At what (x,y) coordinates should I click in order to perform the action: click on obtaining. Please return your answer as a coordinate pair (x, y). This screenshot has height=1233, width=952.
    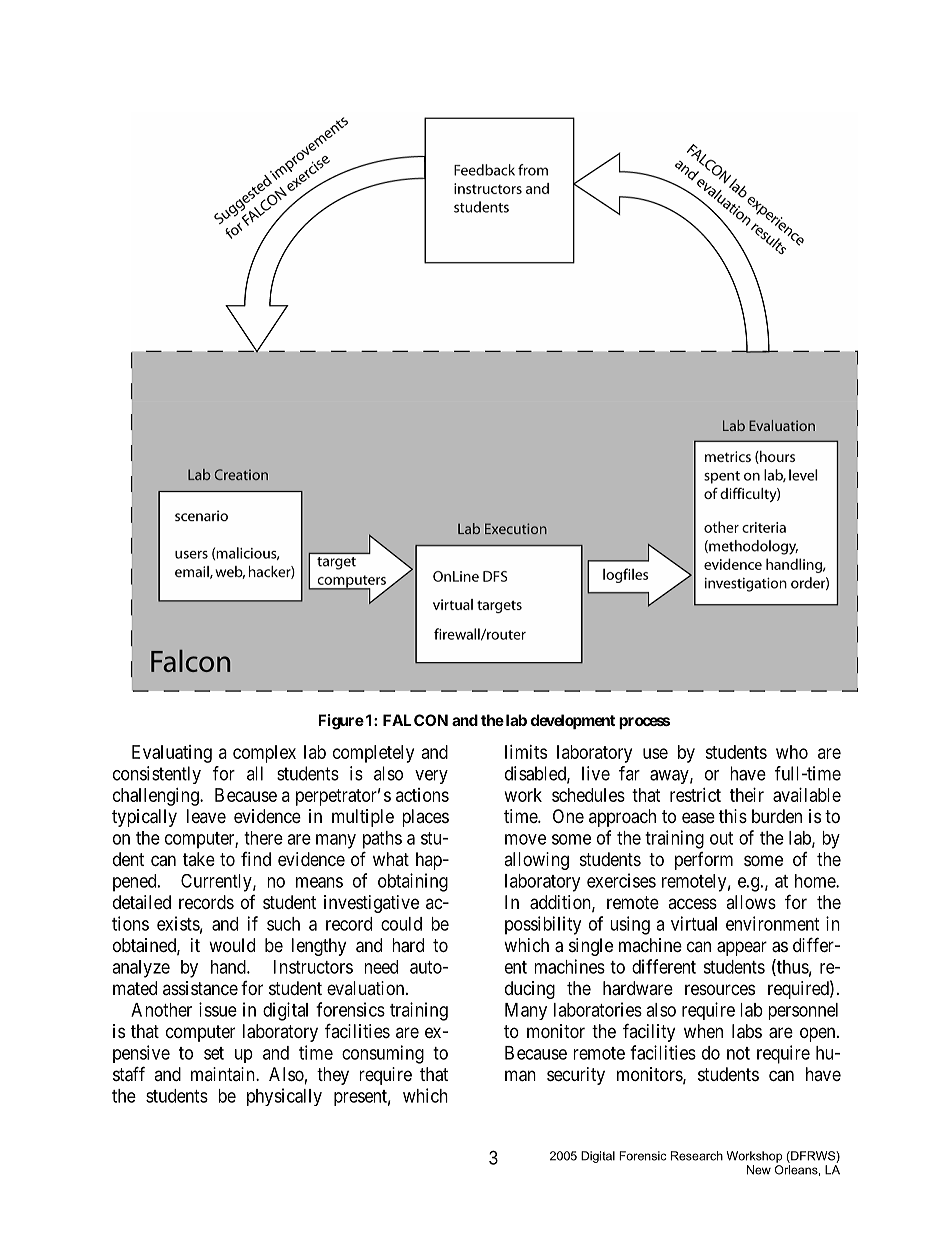
    Looking at the image, I should click on (413, 882).
